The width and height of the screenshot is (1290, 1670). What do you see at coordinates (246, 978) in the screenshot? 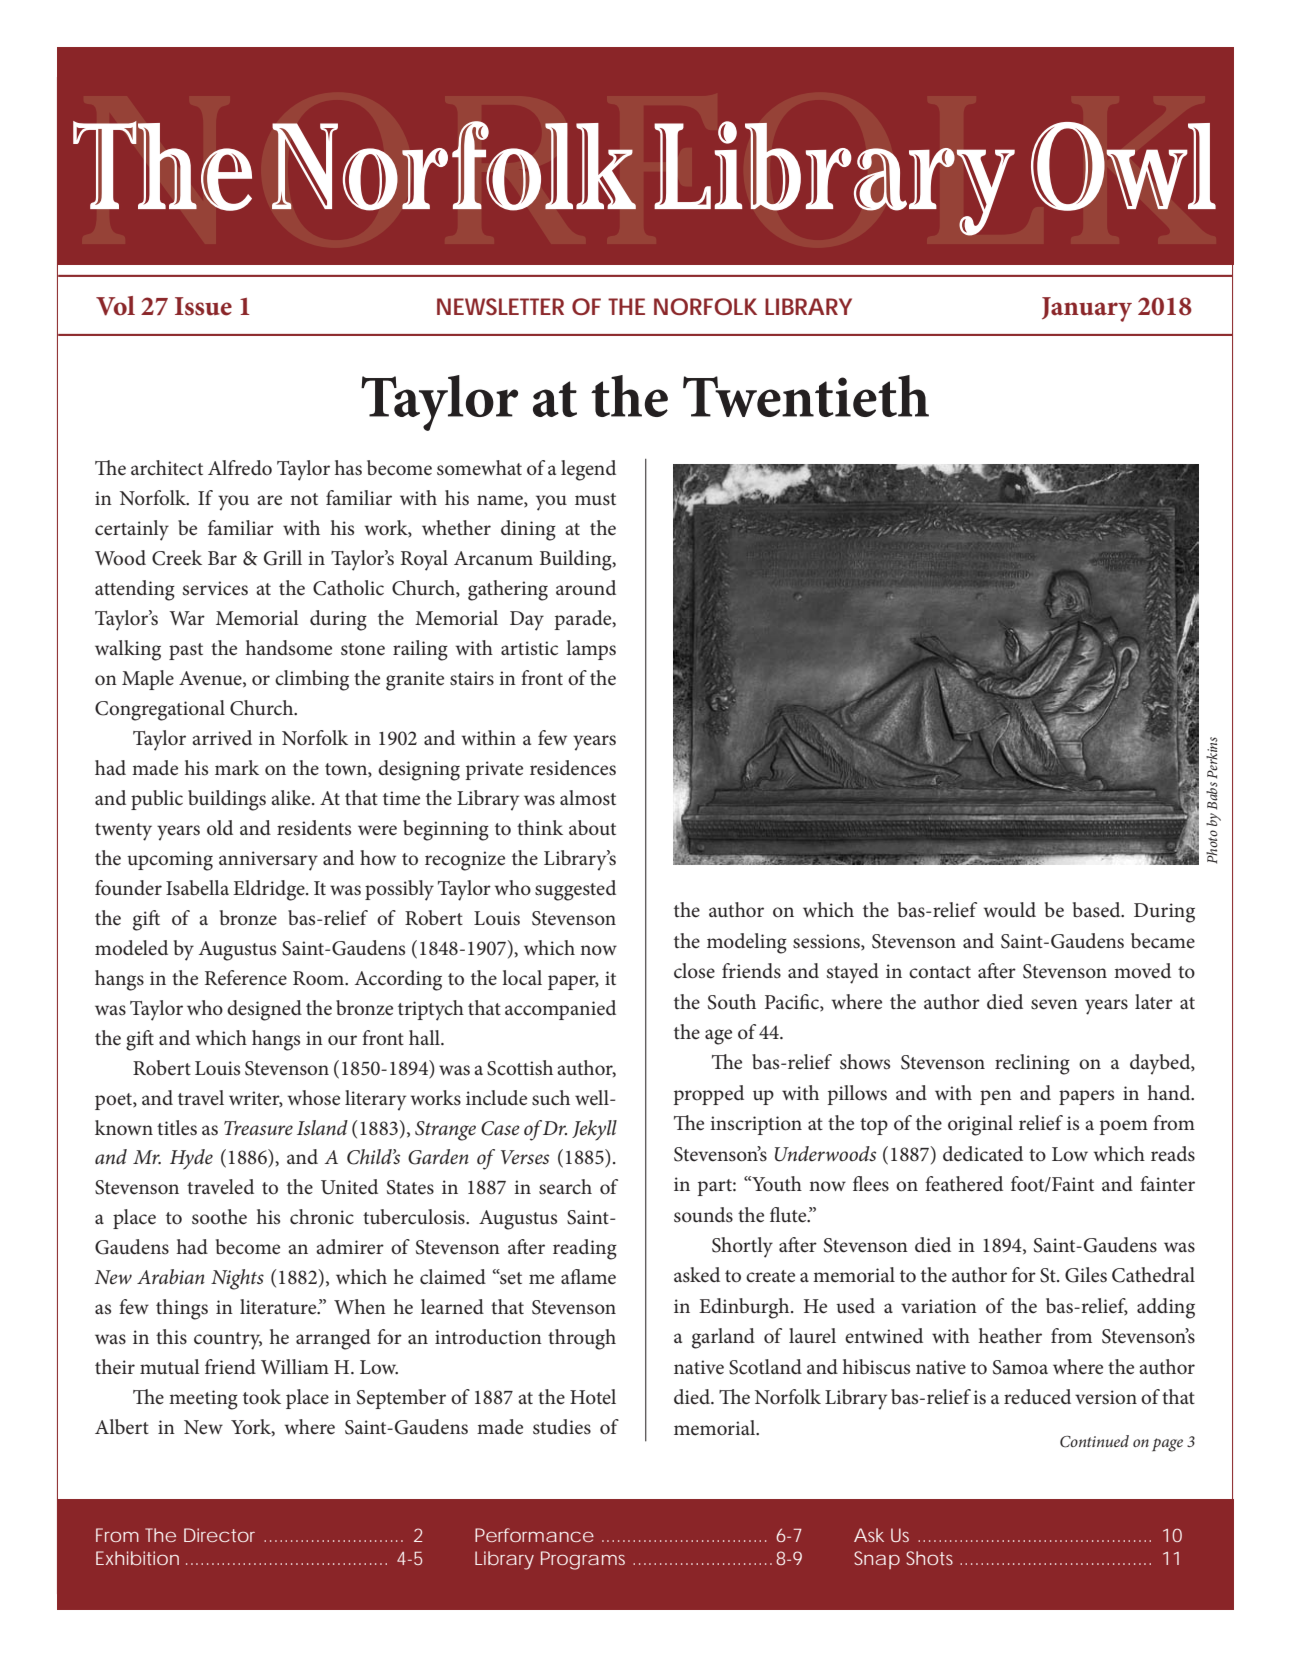
I see `Reference` at bounding box center [246, 978].
